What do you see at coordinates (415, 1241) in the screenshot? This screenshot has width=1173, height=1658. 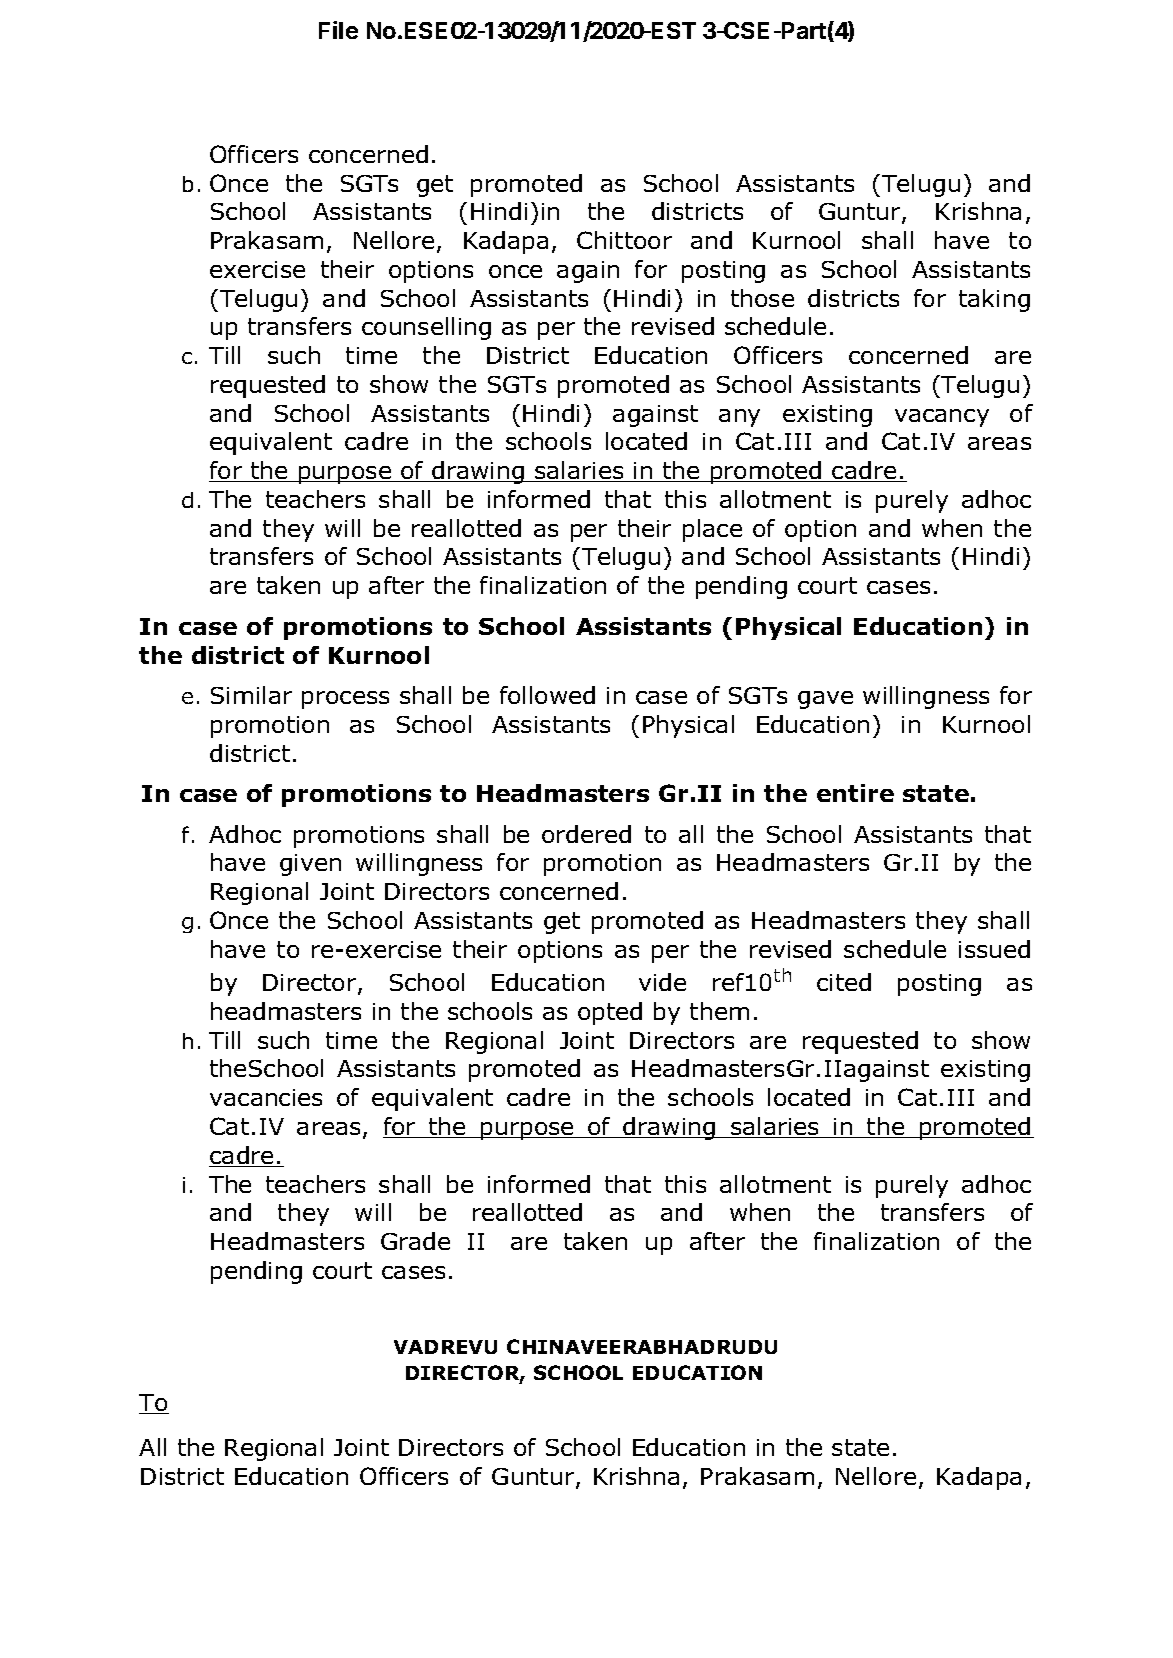 I see `Grade` at bounding box center [415, 1241].
